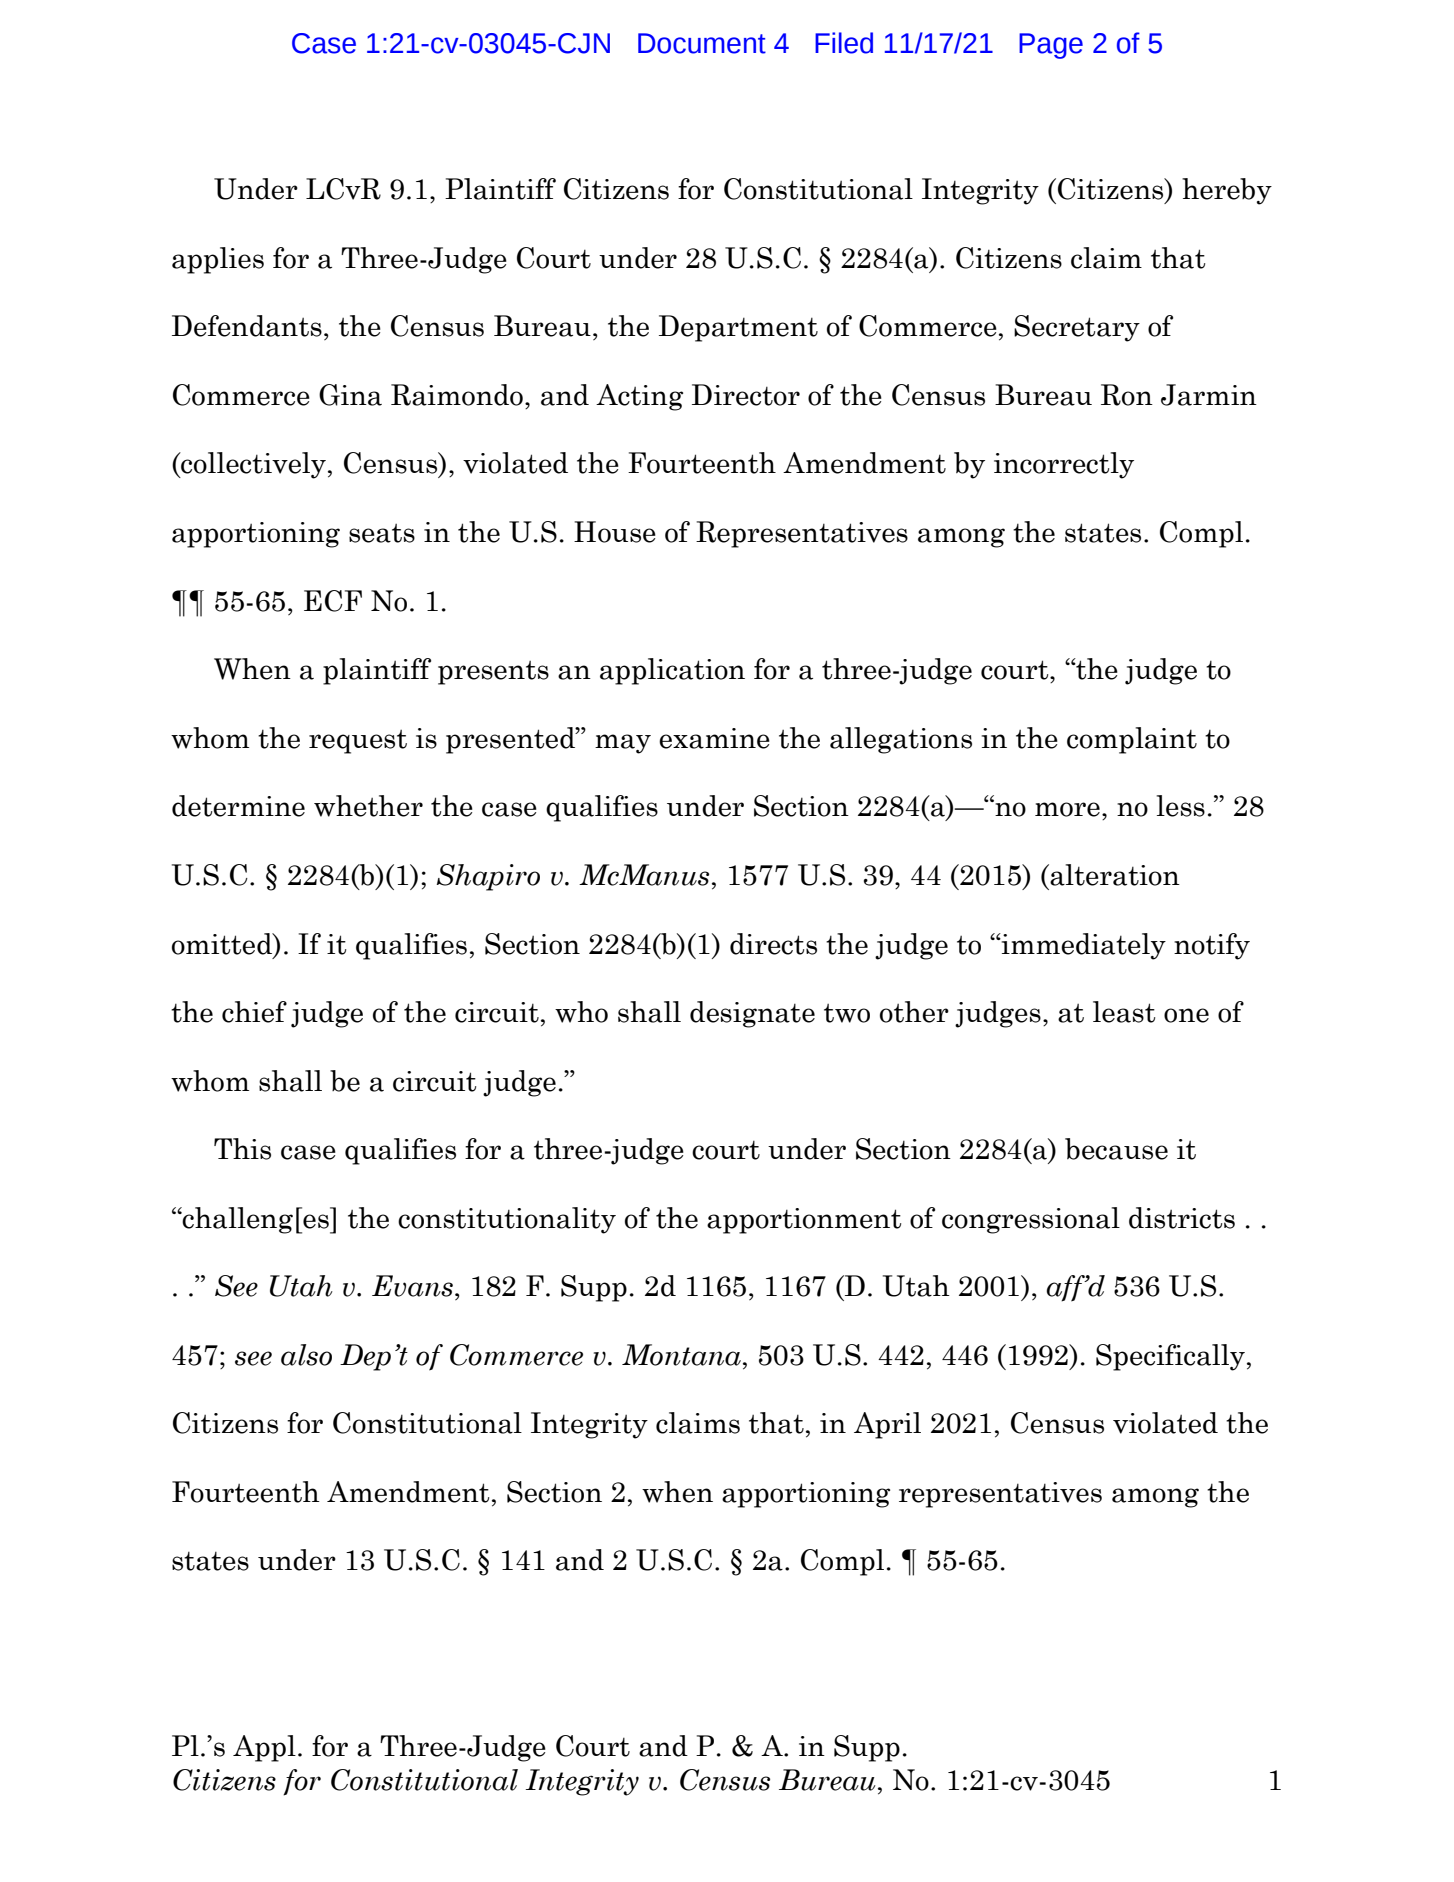 The height and width of the screenshot is (1882, 1454). Describe the element at coordinates (306, 1355) in the screenshot. I see `also` at that location.
